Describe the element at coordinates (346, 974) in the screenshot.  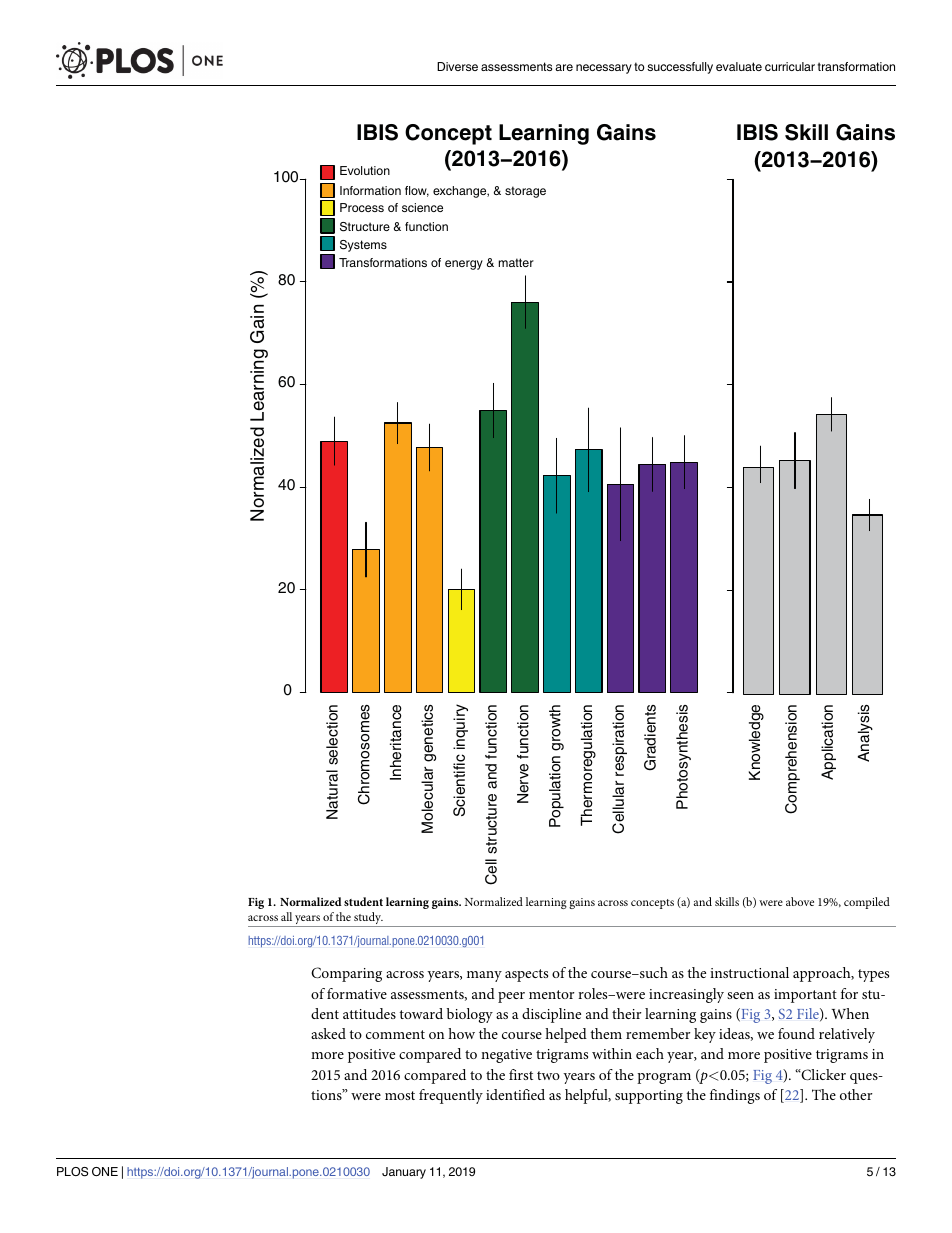
I see `Comparing` at that location.
